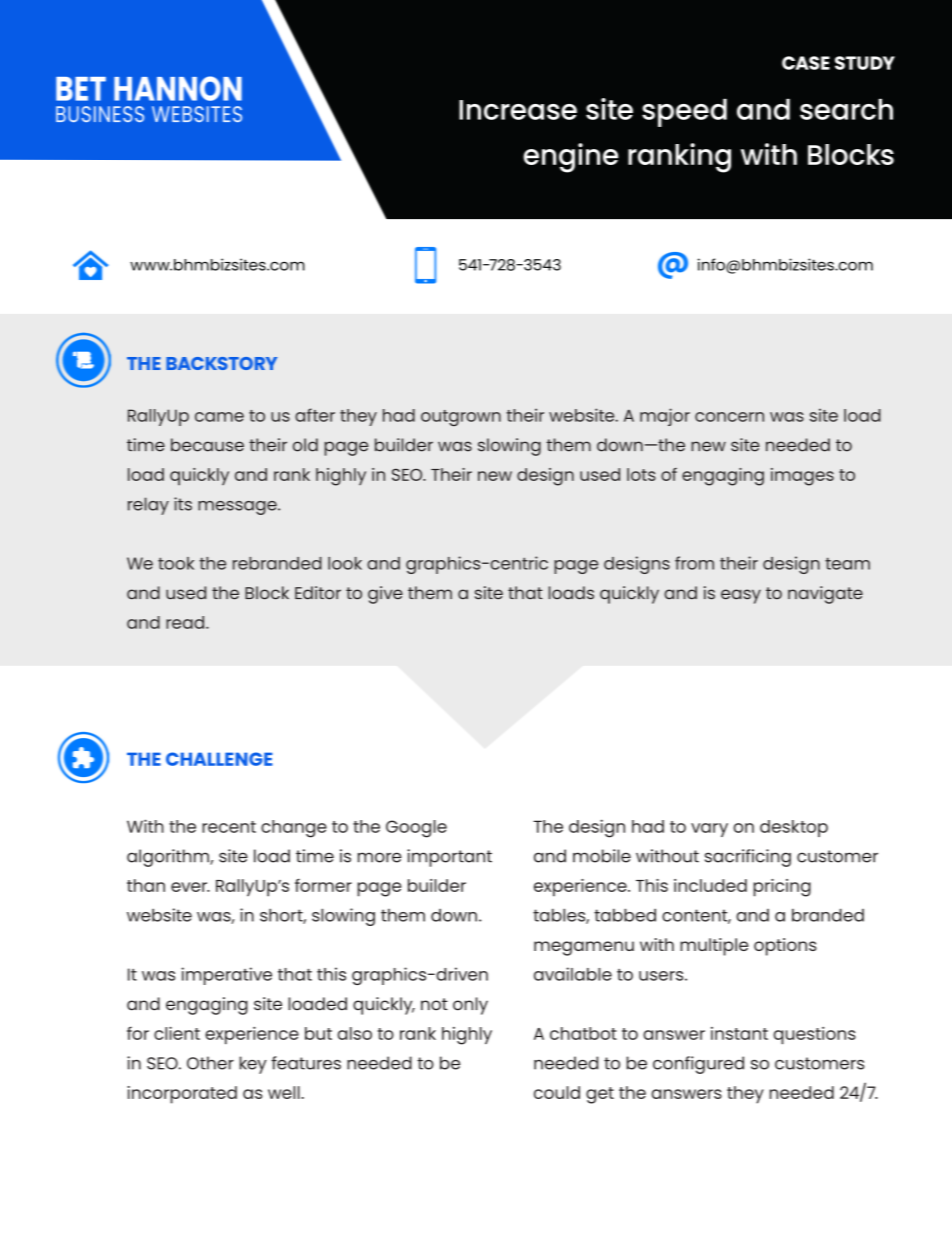  I want to click on outgrown, so click(461, 418).
